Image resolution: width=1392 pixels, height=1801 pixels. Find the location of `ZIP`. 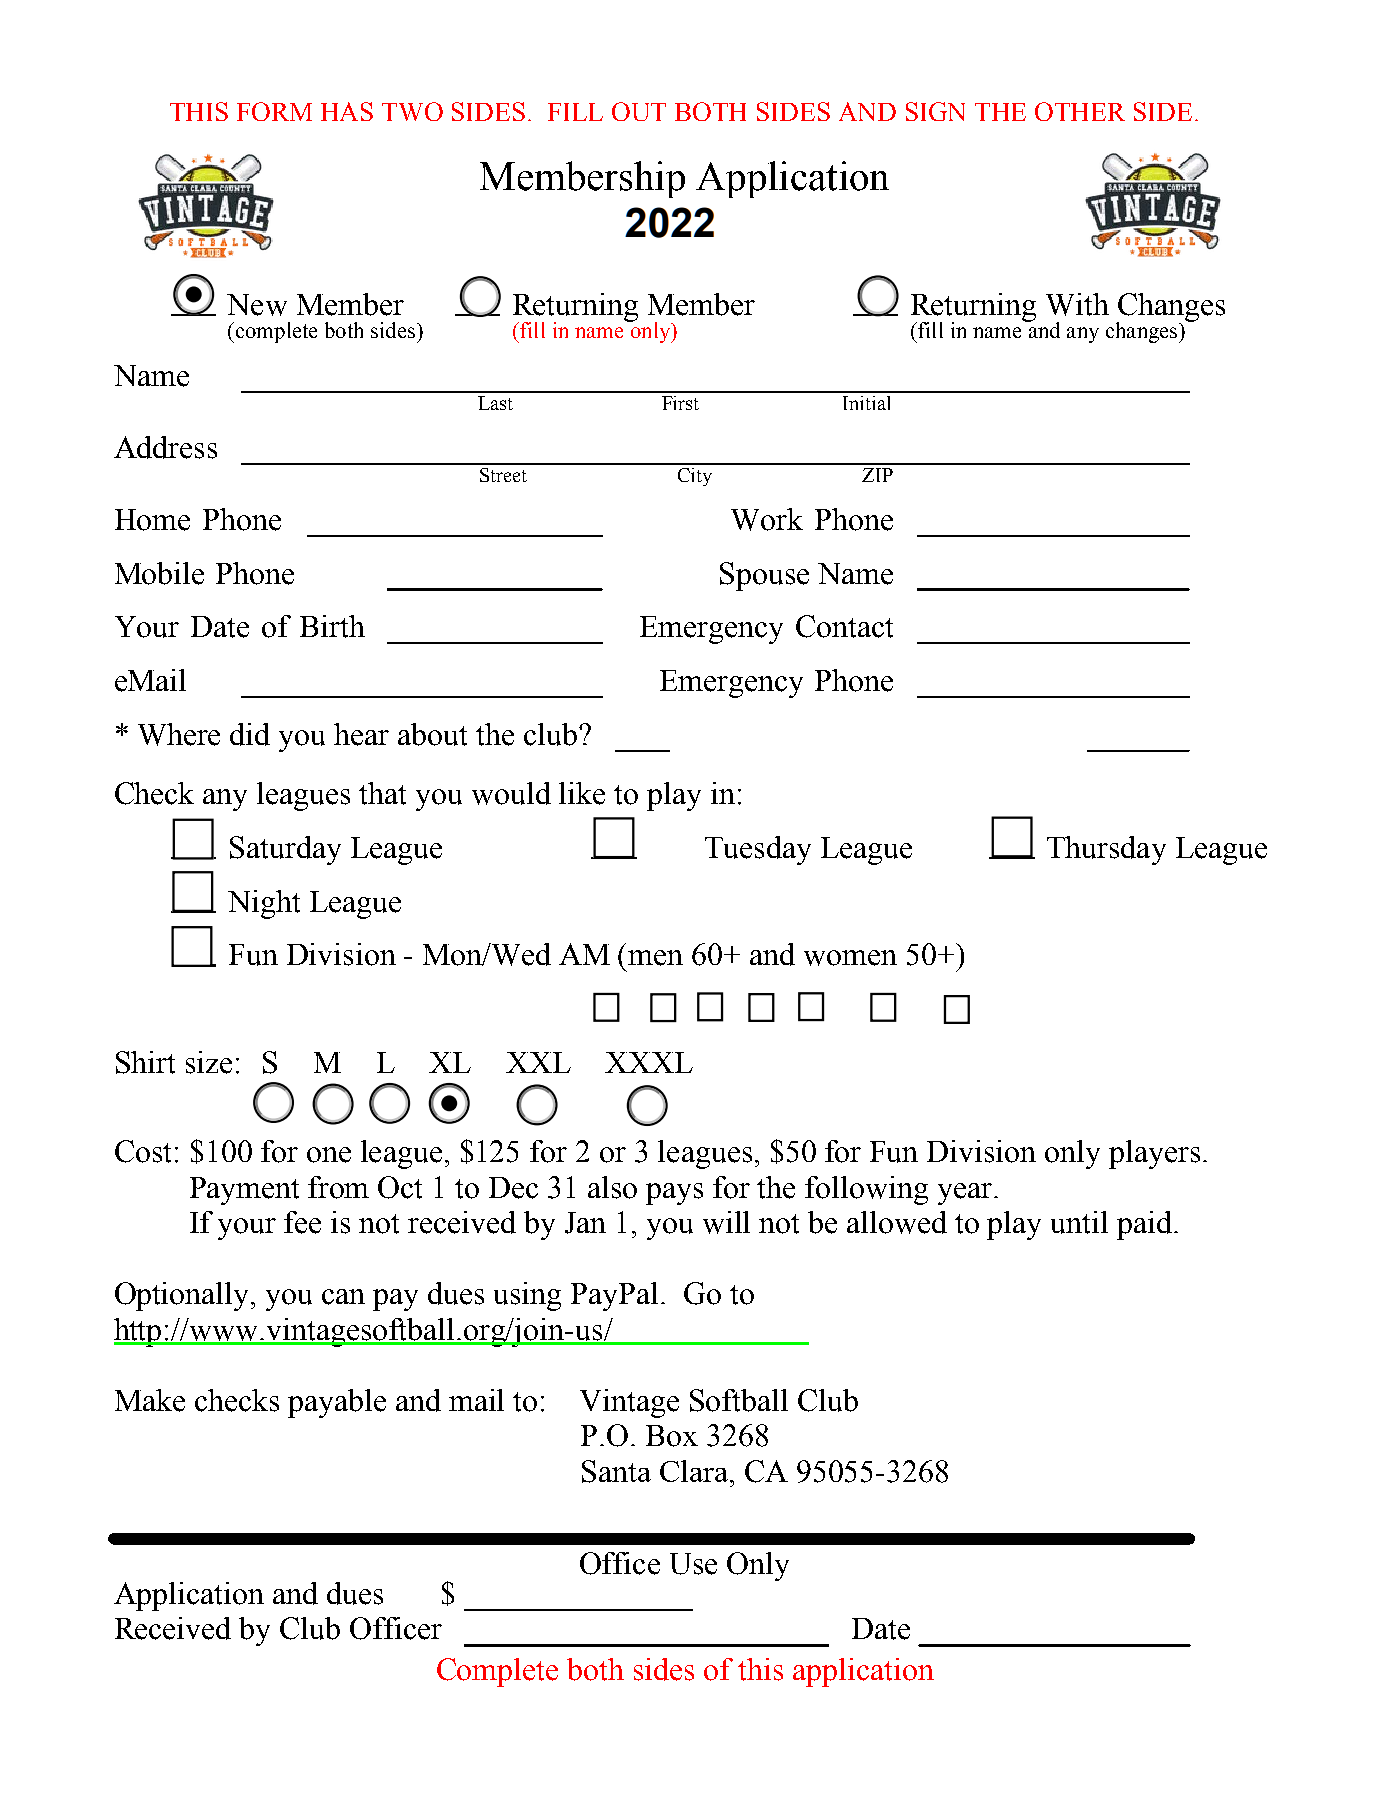

ZIP is located at coordinates (877, 475).
